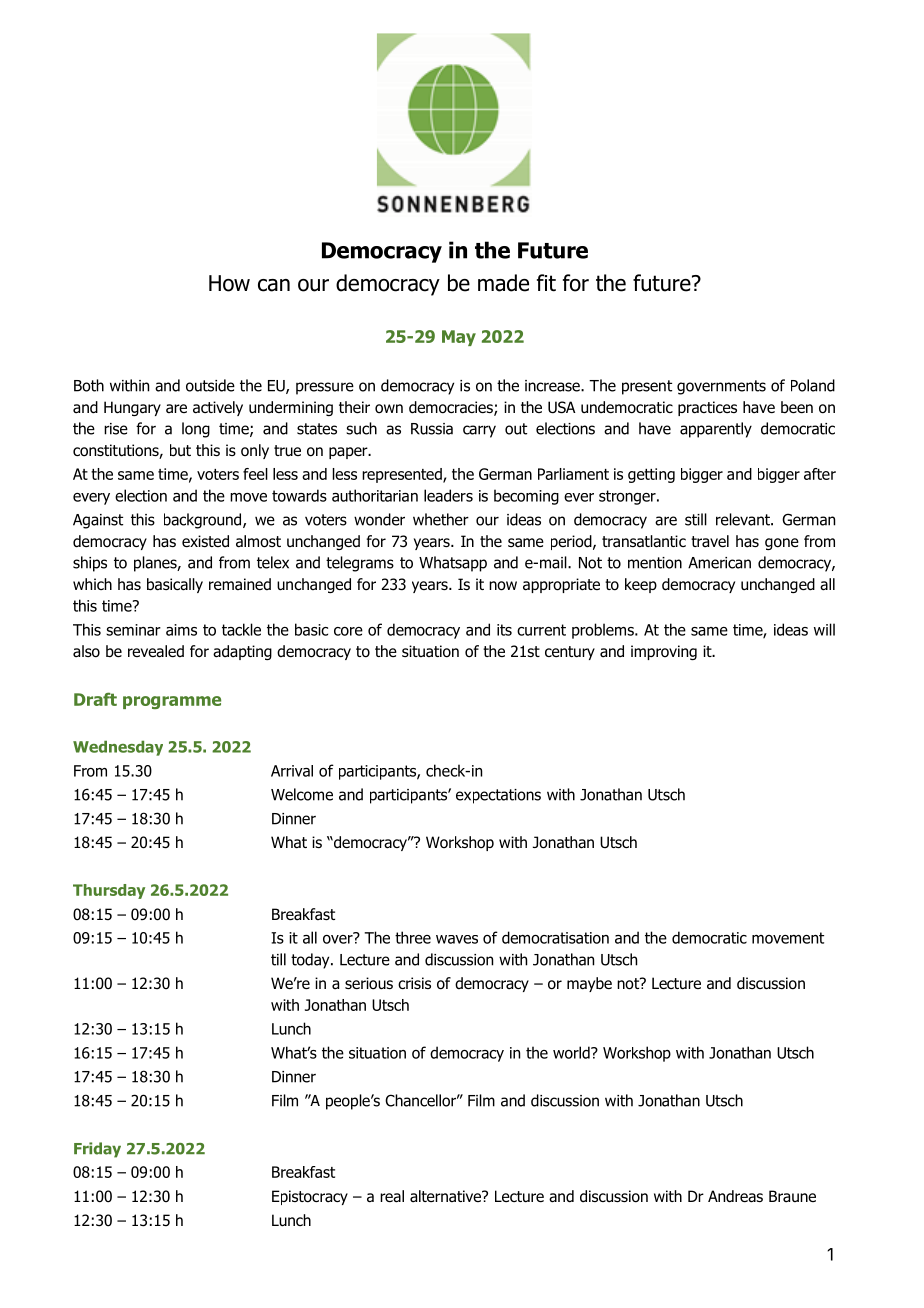 Image resolution: width=924 pixels, height=1308 pixels. I want to click on alternative, so click(446, 1196).
